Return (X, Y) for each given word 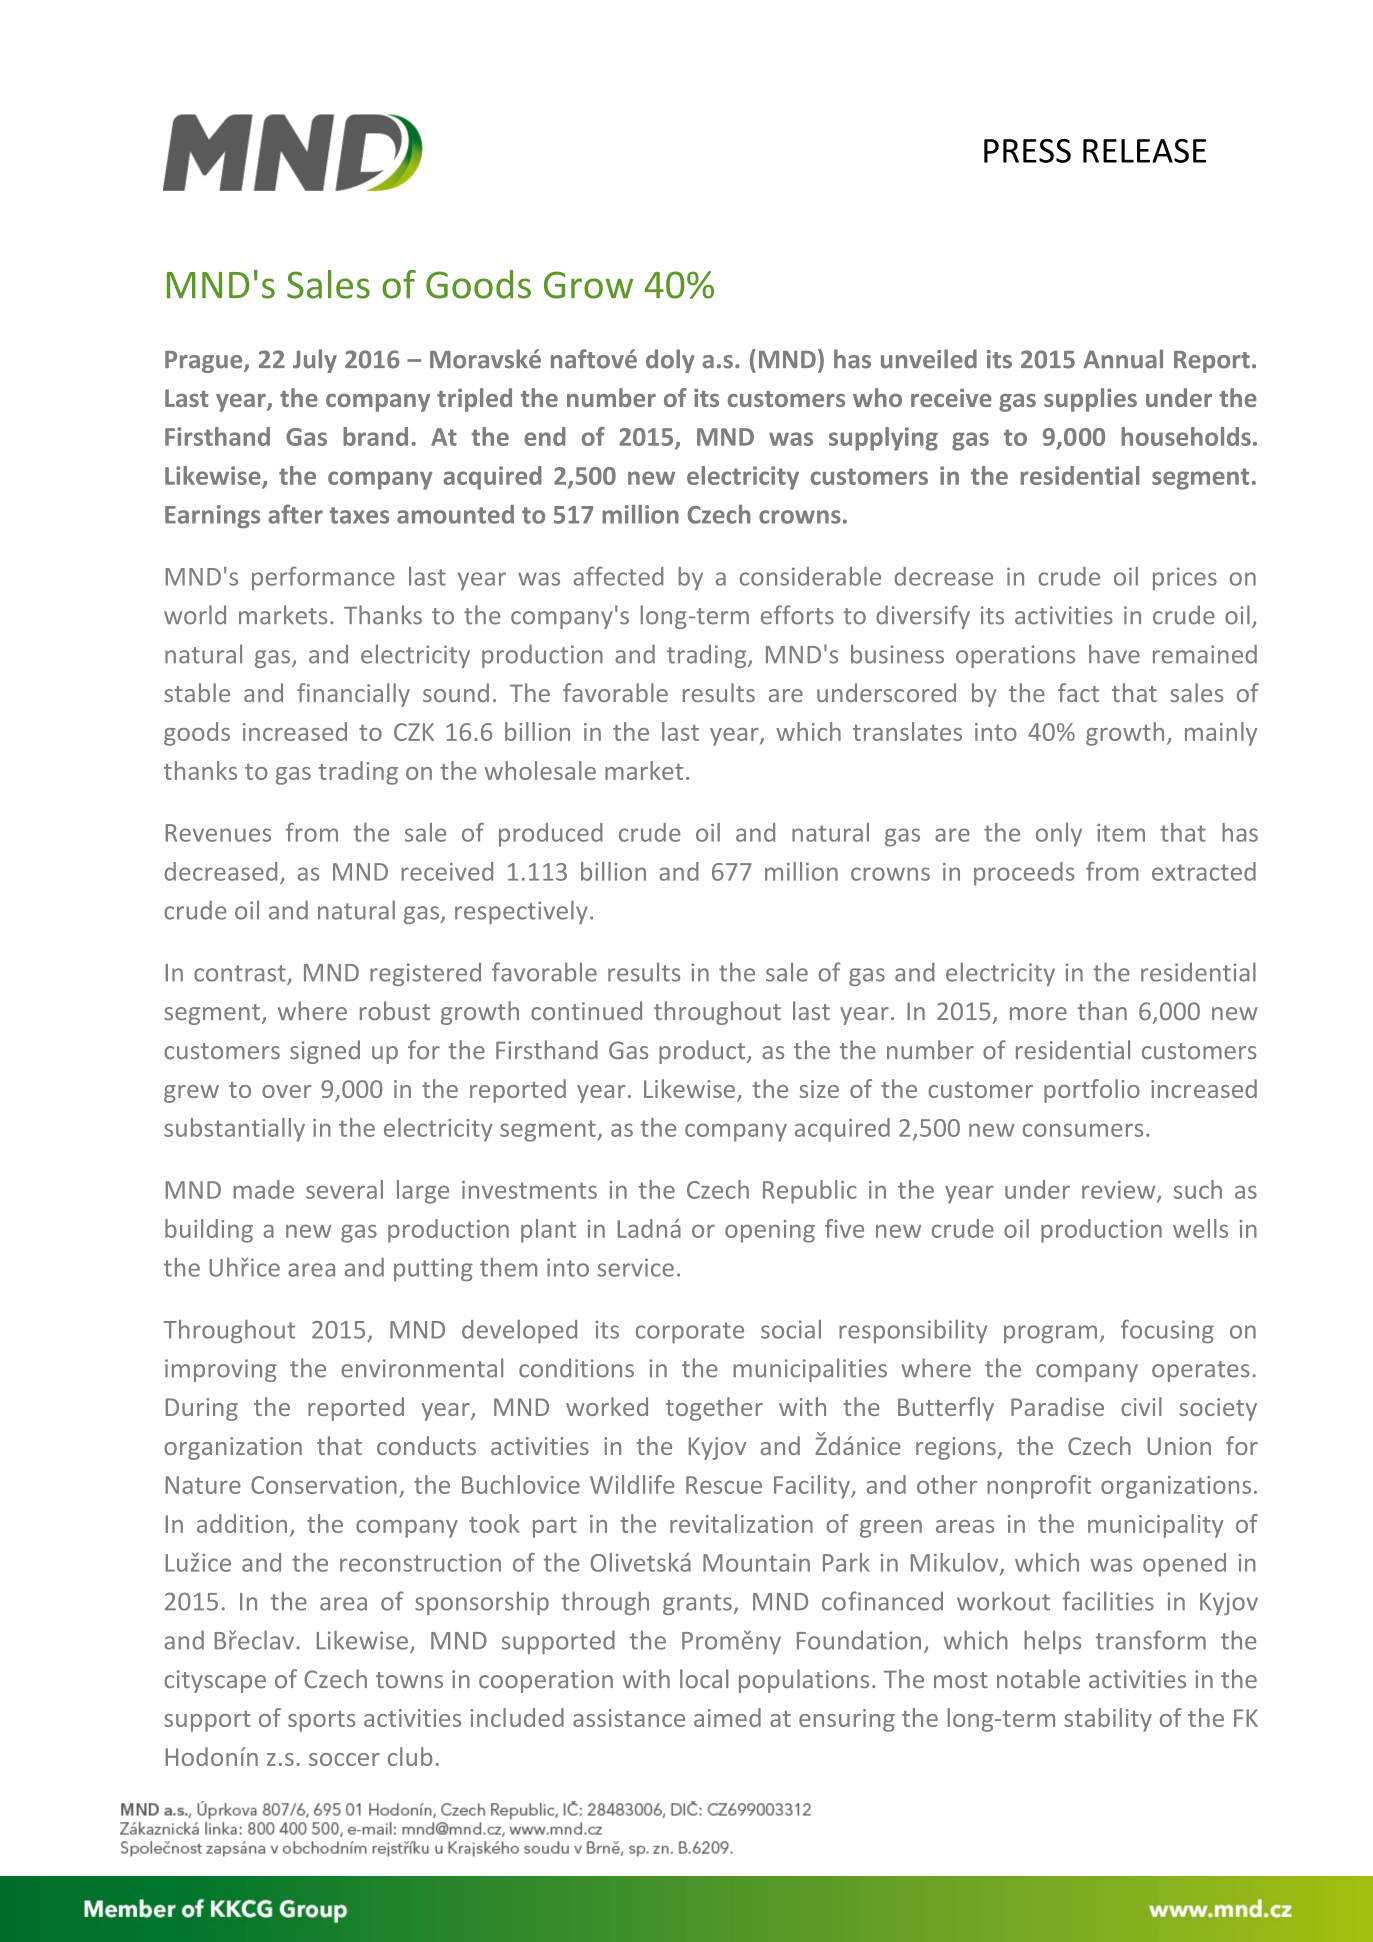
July (315, 361)
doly (670, 361)
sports (322, 1721)
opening (770, 1231)
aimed (727, 1717)
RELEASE (1144, 151)
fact (1078, 692)
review (1120, 1191)
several (344, 1189)
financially (353, 695)
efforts (797, 615)
